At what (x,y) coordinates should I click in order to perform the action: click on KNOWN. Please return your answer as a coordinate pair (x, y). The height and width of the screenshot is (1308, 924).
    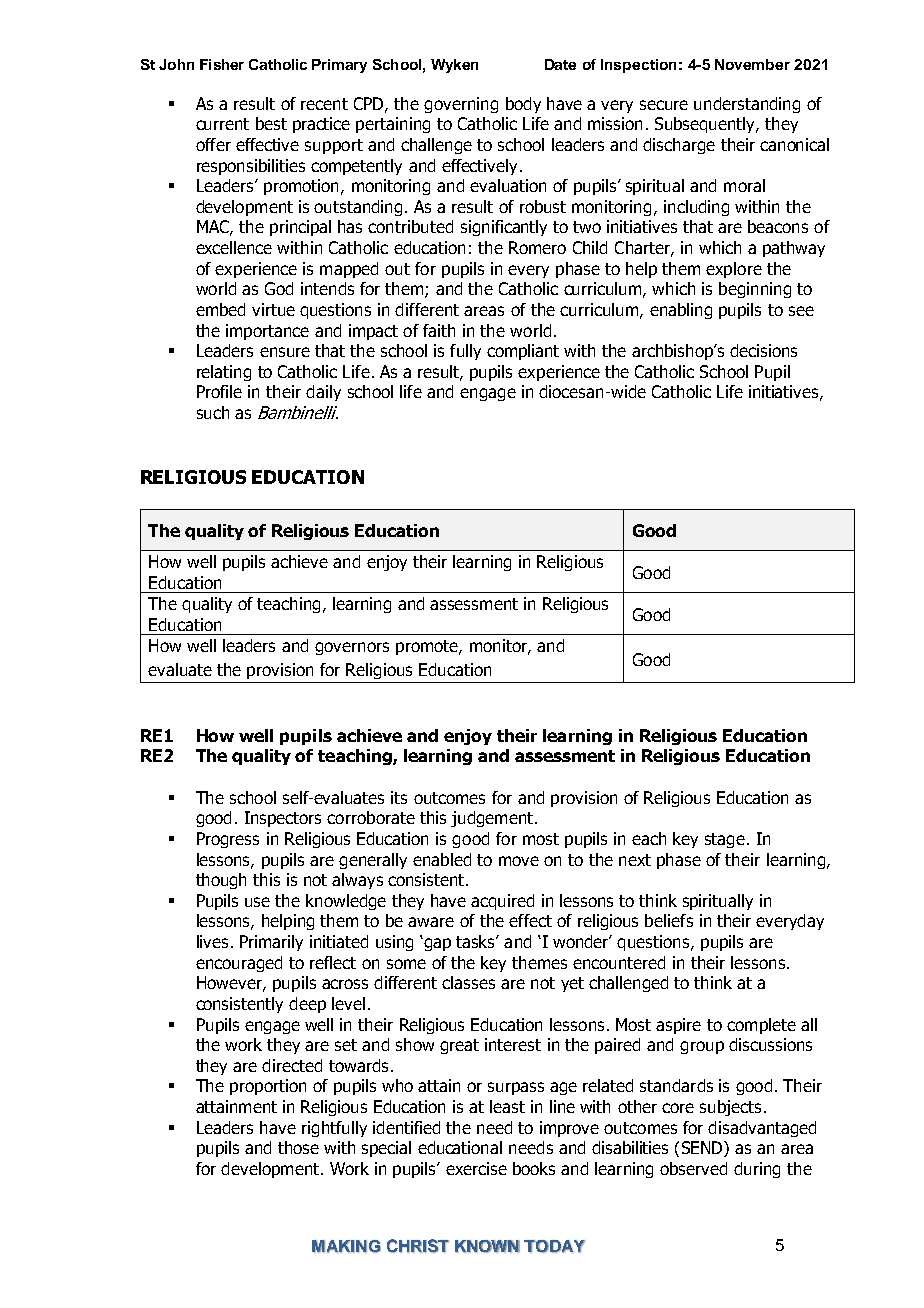
    Looking at the image, I should click on (487, 1246).
